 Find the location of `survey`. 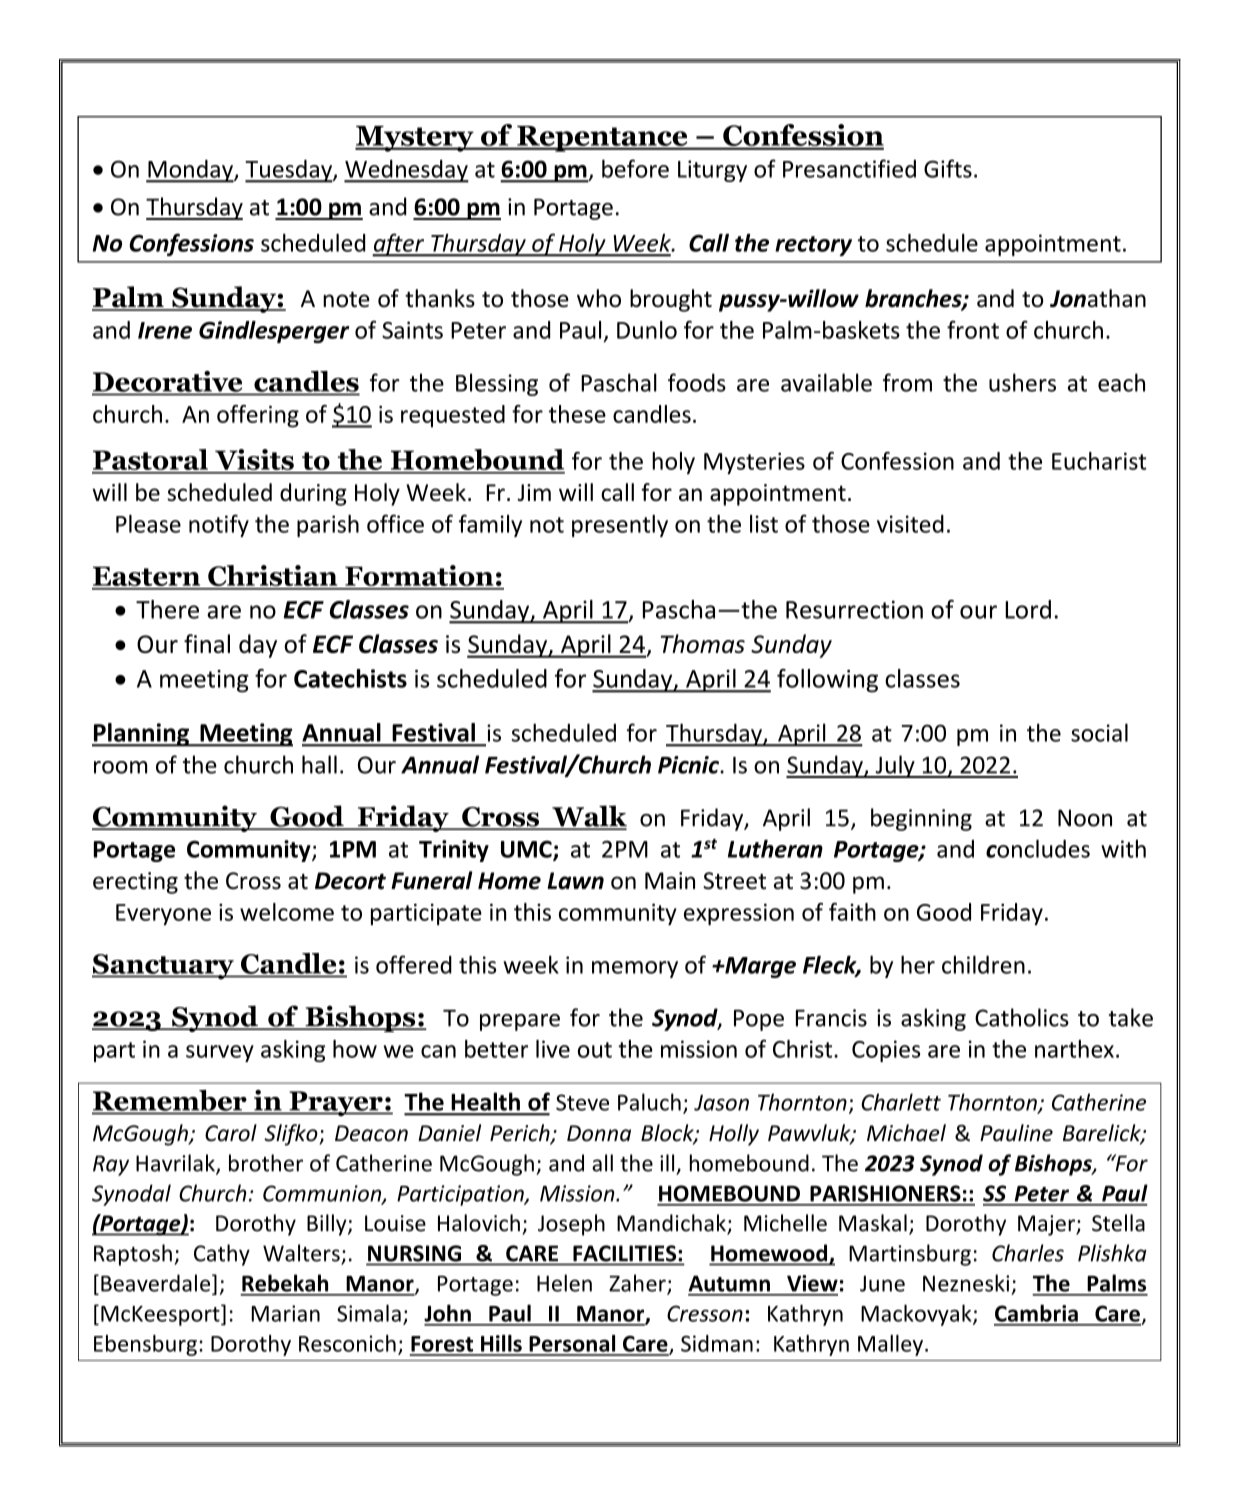

survey is located at coordinates (220, 1053).
